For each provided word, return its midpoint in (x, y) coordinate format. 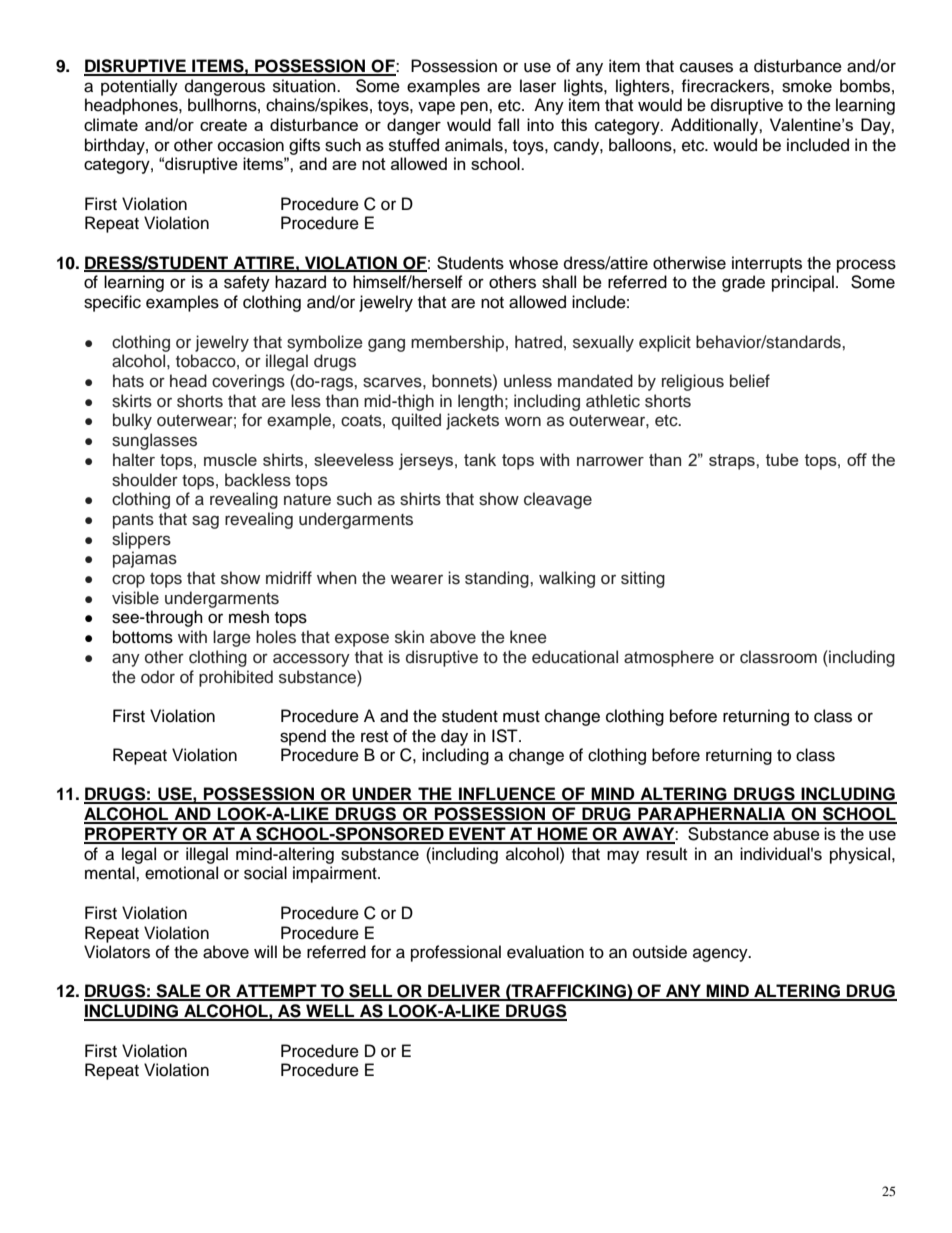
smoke (807, 86)
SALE (178, 992)
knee (528, 637)
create (223, 125)
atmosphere (669, 658)
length (480, 402)
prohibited (236, 678)
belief (750, 381)
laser (538, 86)
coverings (248, 382)
